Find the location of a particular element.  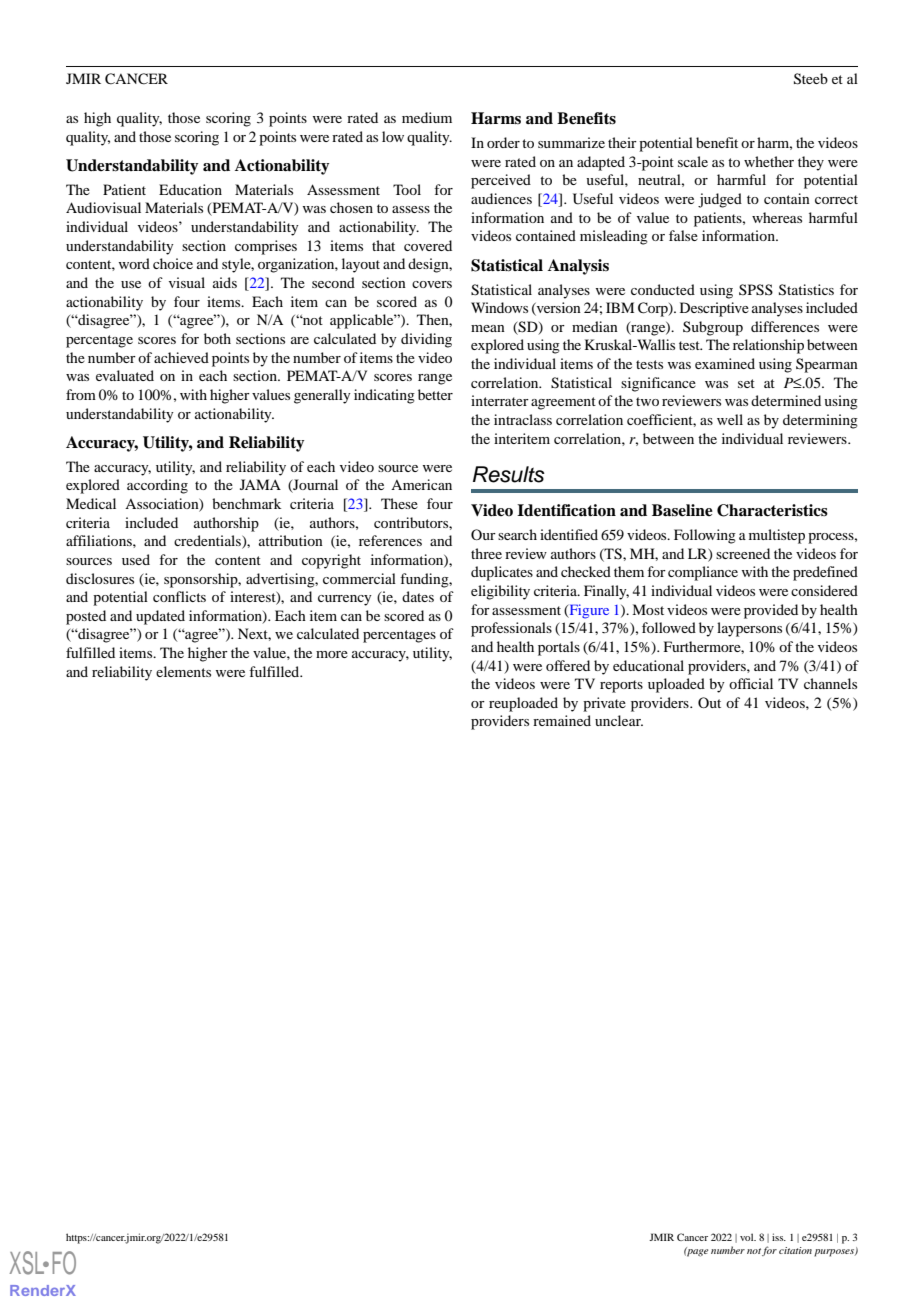

order is located at coordinates (503, 142).
